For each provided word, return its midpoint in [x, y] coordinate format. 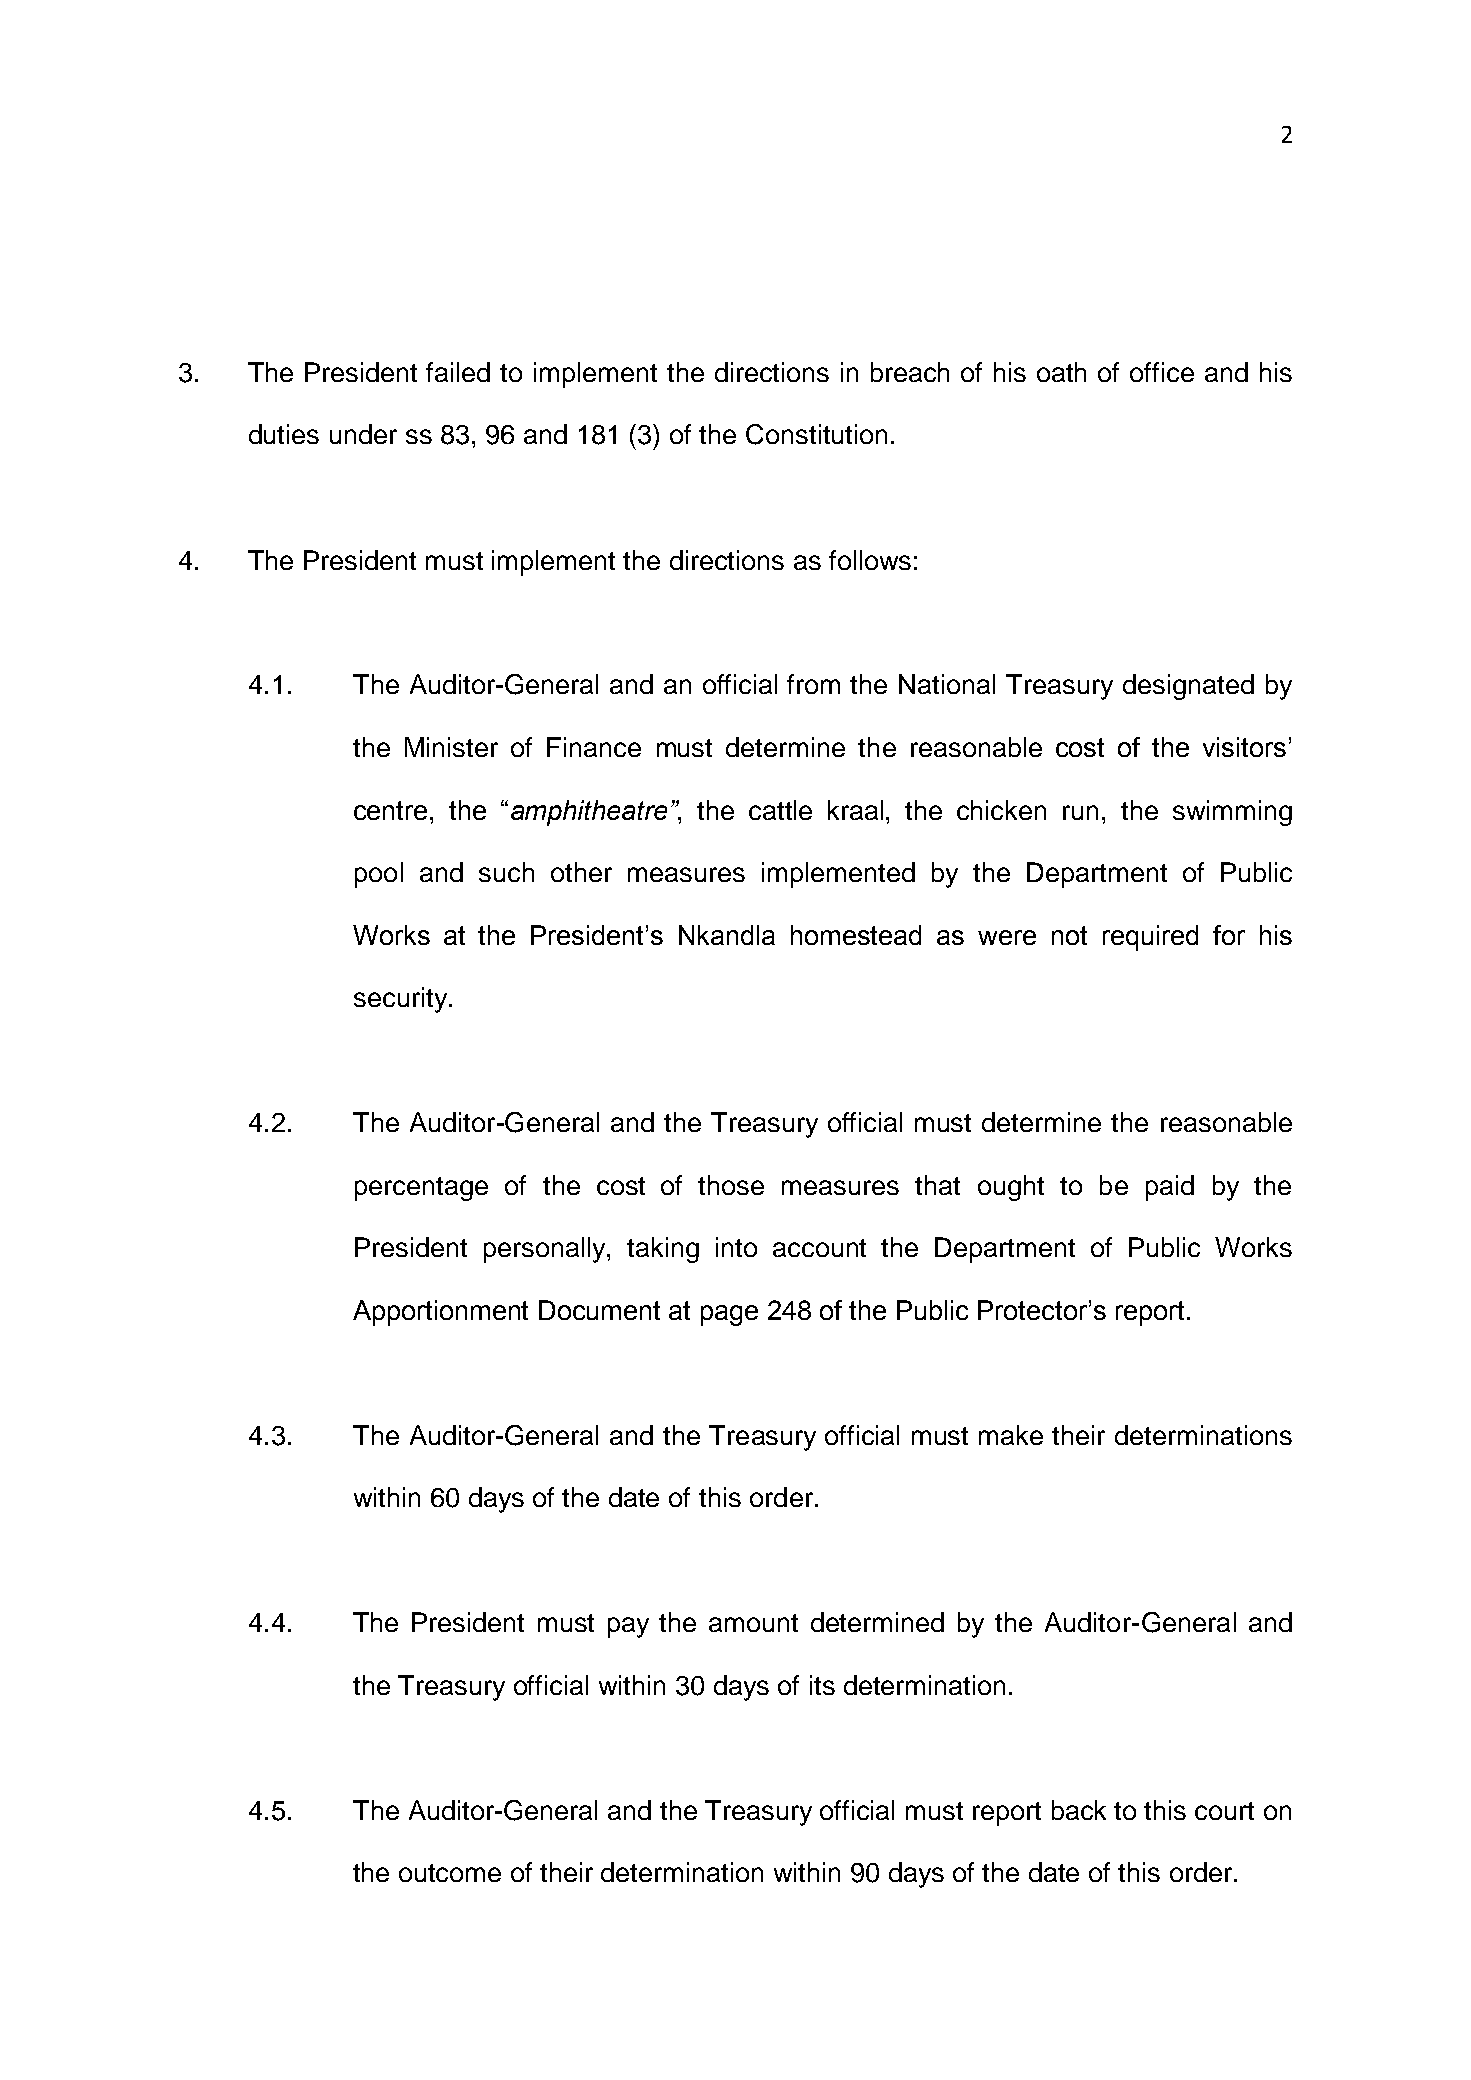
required [1150, 938]
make [1011, 1435]
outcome [450, 1873]
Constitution [816, 434]
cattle [780, 810]
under [363, 434]
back [1079, 1810]
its [822, 1685]
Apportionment [440, 1313]
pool [379, 875]
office [1162, 372]
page [729, 1315]
